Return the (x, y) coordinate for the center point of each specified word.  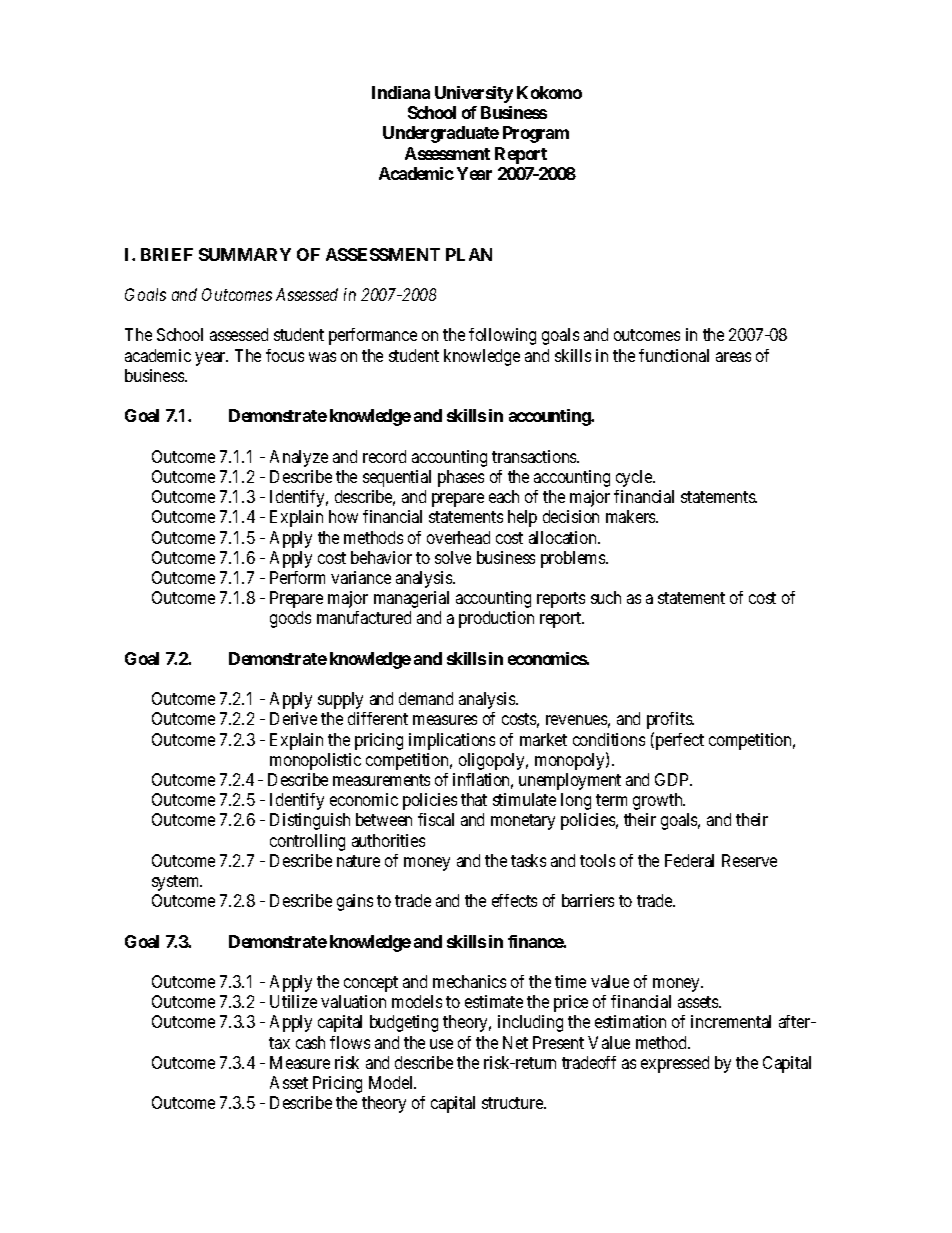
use (441, 1044)
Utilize (293, 1001)
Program (536, 134)
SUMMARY (245, 254)
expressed (675, 1064)
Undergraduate (441, 134)
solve (453, 557)
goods (290, 619)
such (606, 597)
